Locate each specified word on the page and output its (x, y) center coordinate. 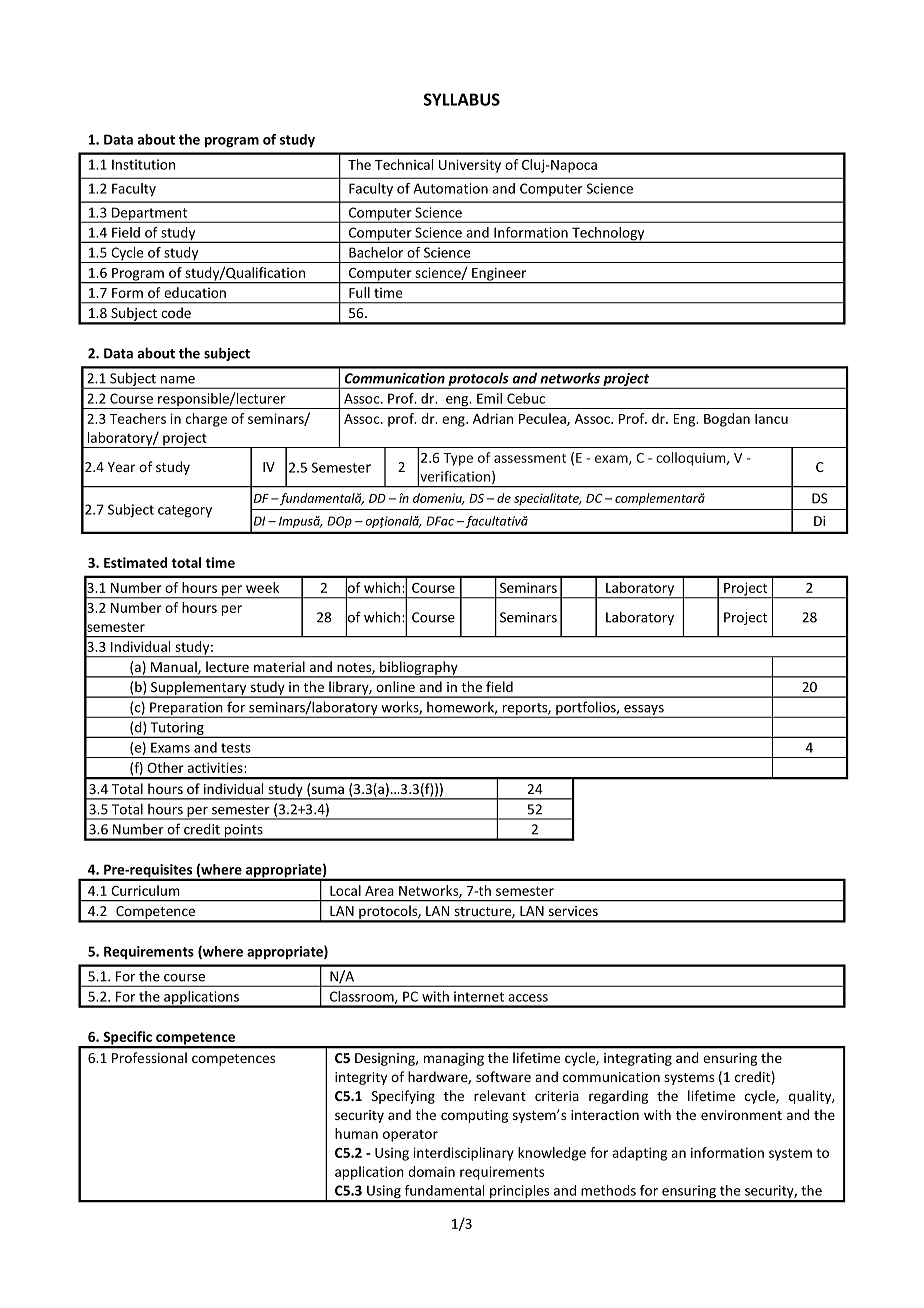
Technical (404, 164)
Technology (608, 235)
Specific (127, 1039)
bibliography (419, 669)
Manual (175, 668)
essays (644, 711)
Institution (143, 164)
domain (431, 1171)
